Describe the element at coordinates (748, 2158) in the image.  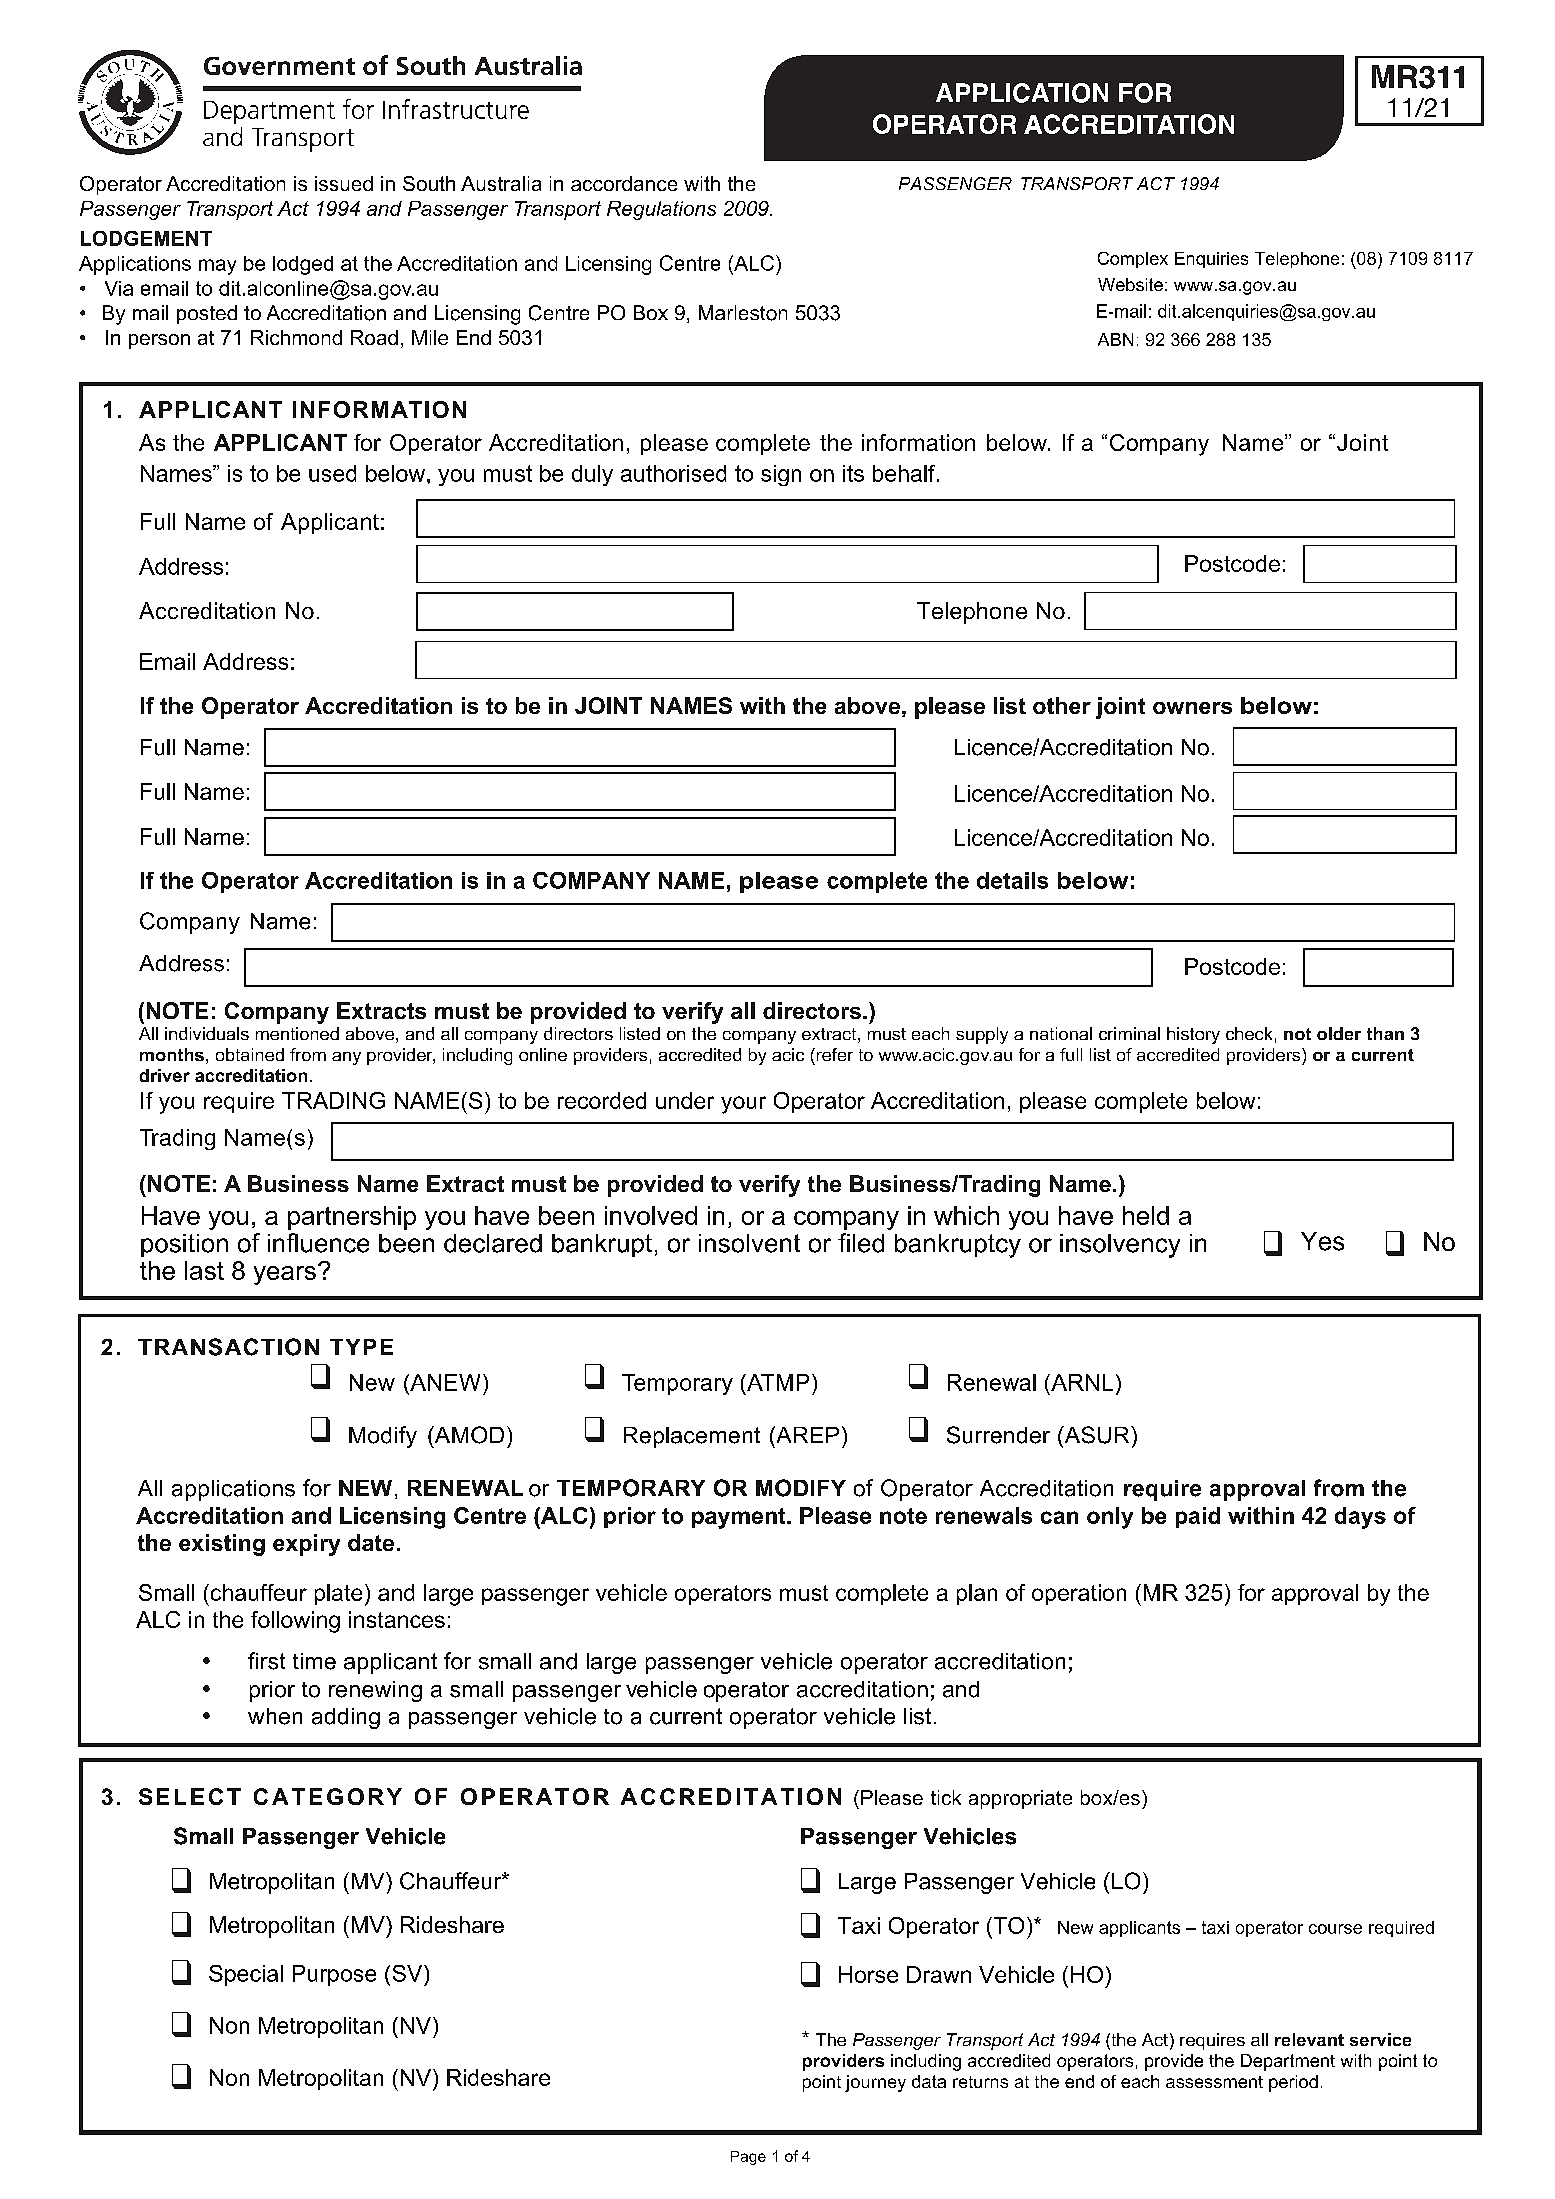
I see `Page` at that location.
